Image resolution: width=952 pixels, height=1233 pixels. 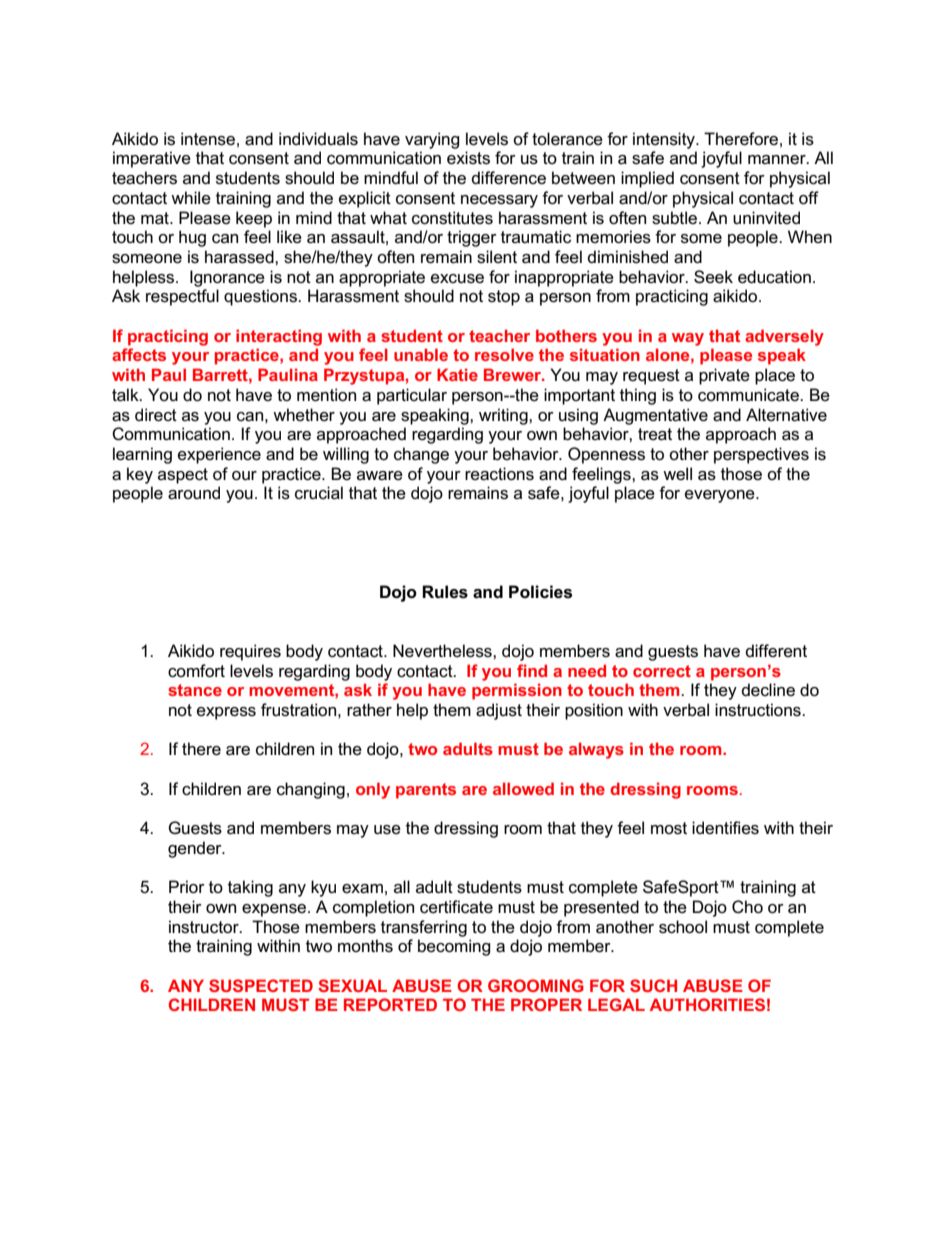 What do you see at coordinates (194, 493) in the screenshot?
I see `around` at bounding box center [194, 493].
